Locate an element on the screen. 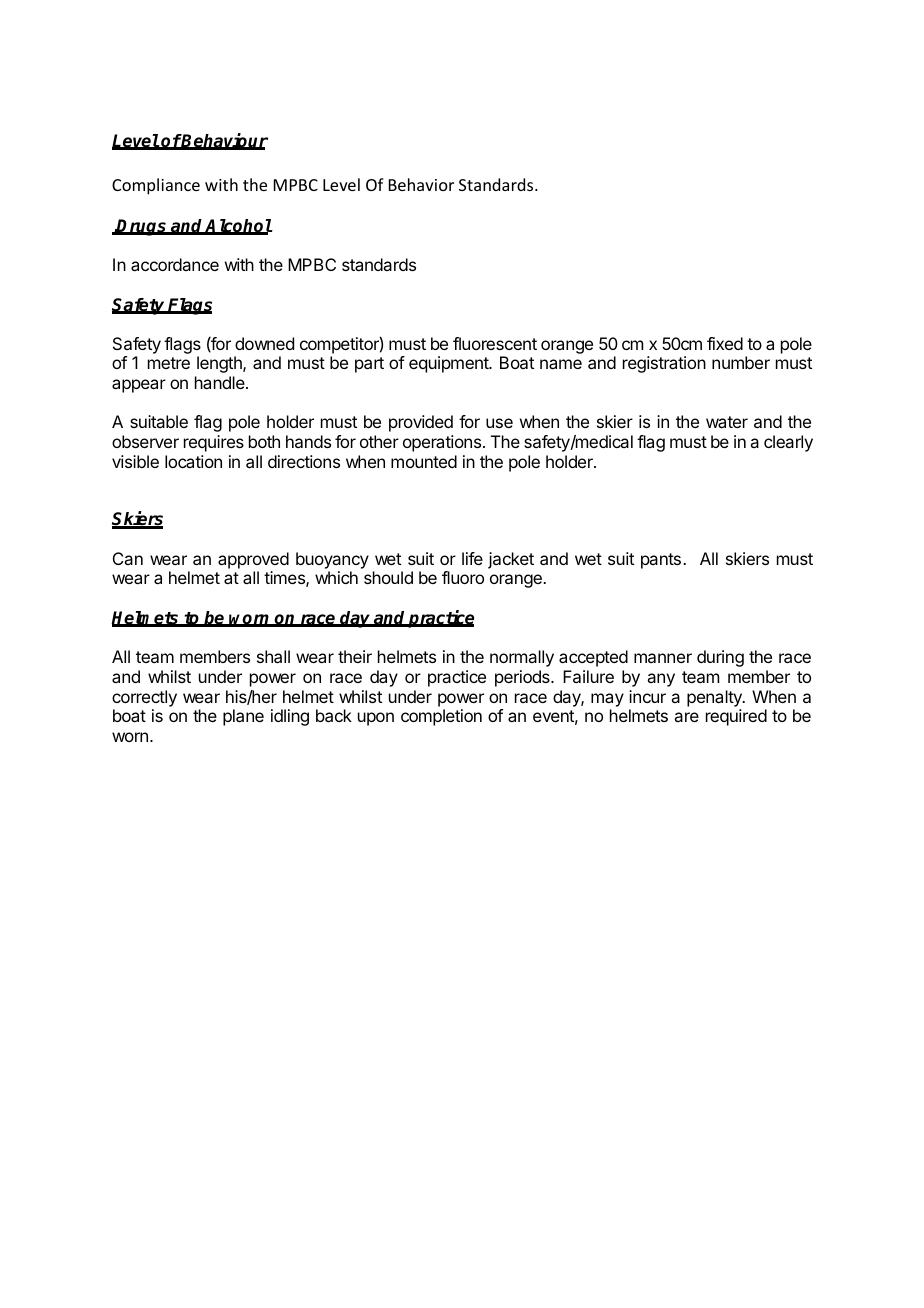 The image size is (924, 1308). number is located at coordinates (741, 362).
